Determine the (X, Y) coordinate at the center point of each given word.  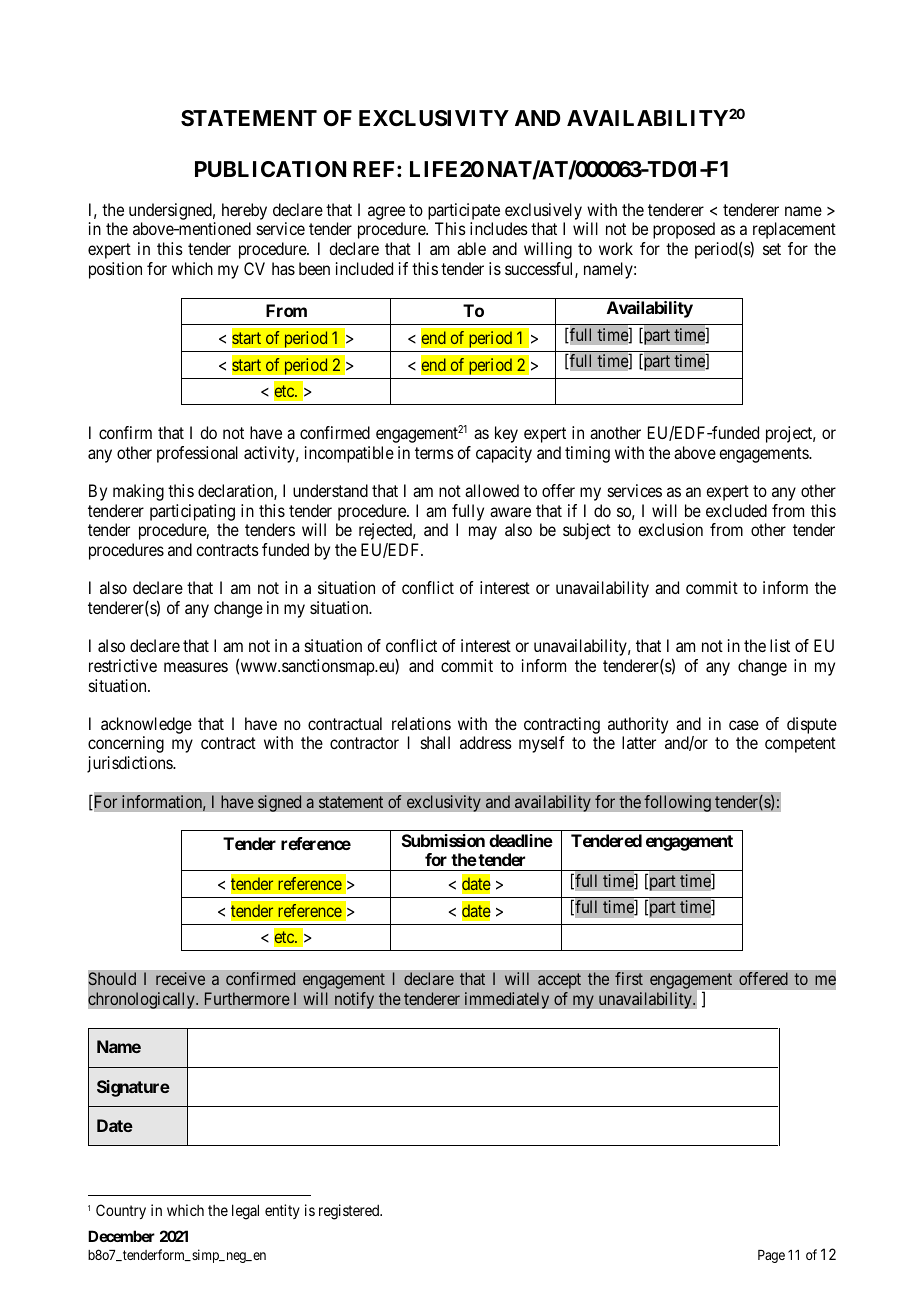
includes (499, 228)
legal (245, 1212)
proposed (684, 230)
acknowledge (146, 727)
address (486, 742)
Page (771, 1256)
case (744, 725)
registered (350, 1212)
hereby (244, 211)
